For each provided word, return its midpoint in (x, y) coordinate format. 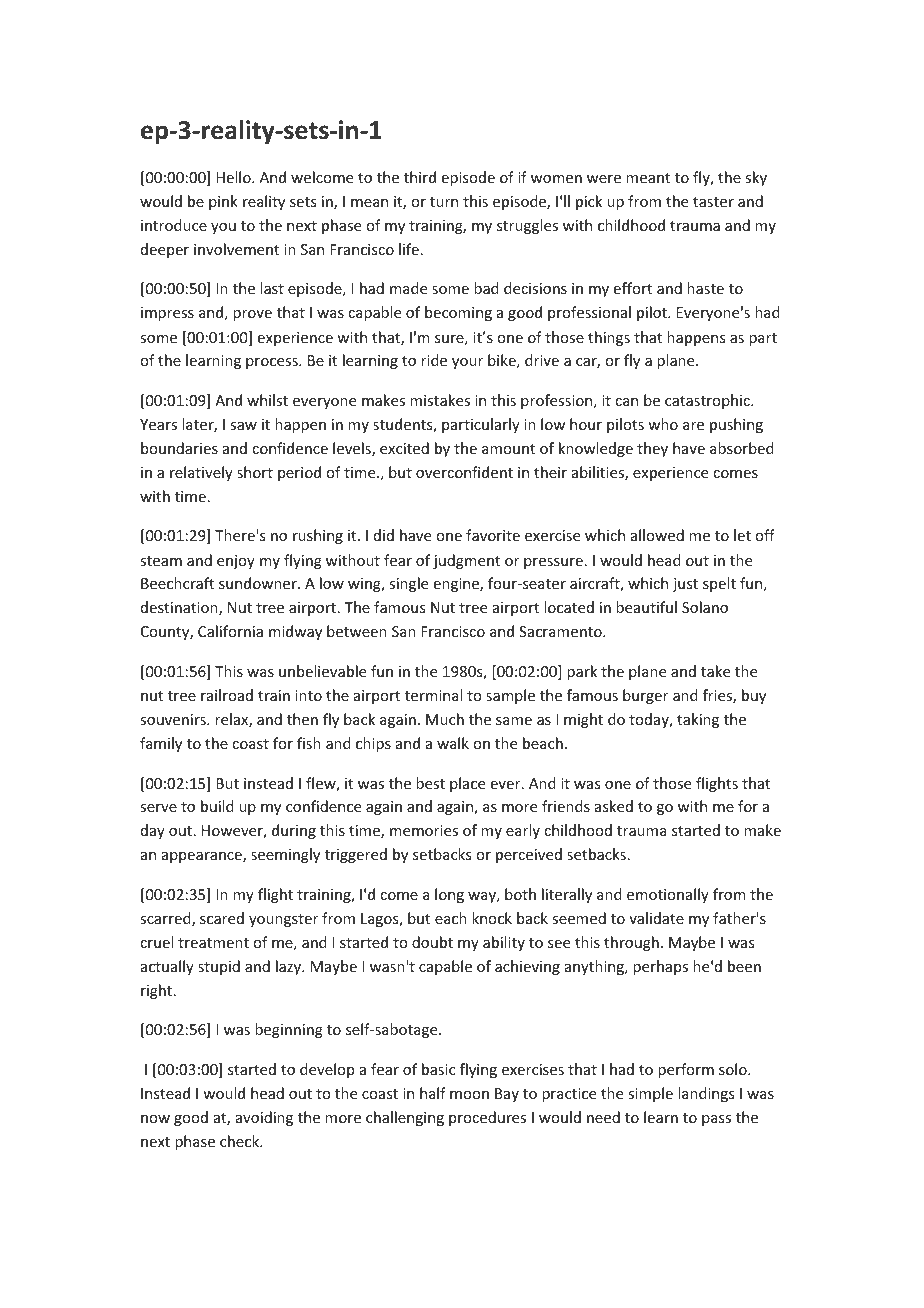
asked (614, 806)
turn (444, 202)
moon (469, 1095)
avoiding (264, 1118)
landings (706, 1094)
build (217, 806)
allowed (657, 535)
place (467, 784)
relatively (201, 473)
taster (713, 202)
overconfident (464, 472)
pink (223, 202)
